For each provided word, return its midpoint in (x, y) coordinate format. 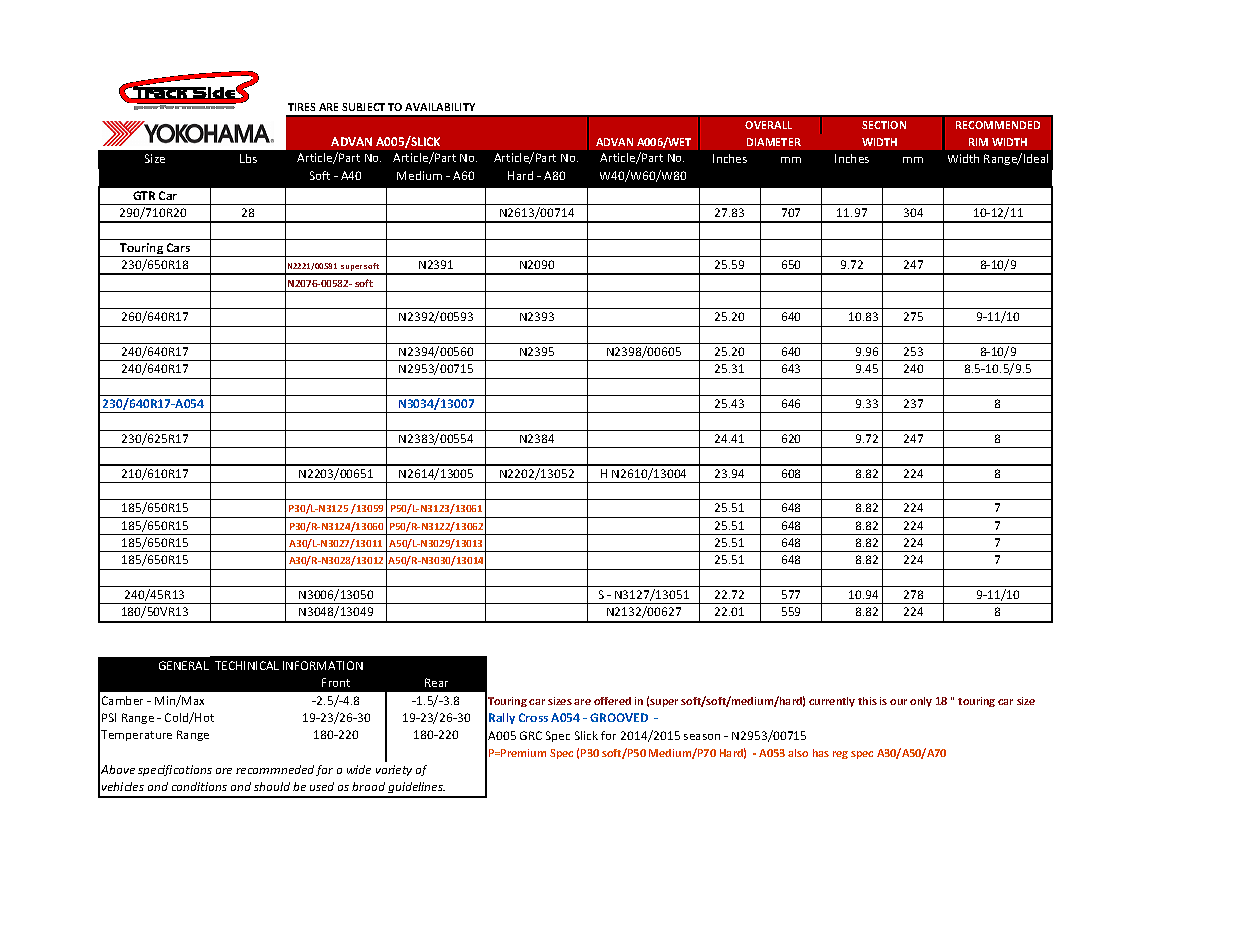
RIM (978, 142)
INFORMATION (323, 665)
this (867, 701)
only (921, 702)
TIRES (301, 107)
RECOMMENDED (998, 125)
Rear (436, 682)
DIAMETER (774, 142)
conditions (199, 786)
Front (336, 682)
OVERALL (768, 125)
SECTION (884, 125)
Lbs (248, 158)
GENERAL (184, 665)
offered (612, 701)
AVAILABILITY (440, 107)
